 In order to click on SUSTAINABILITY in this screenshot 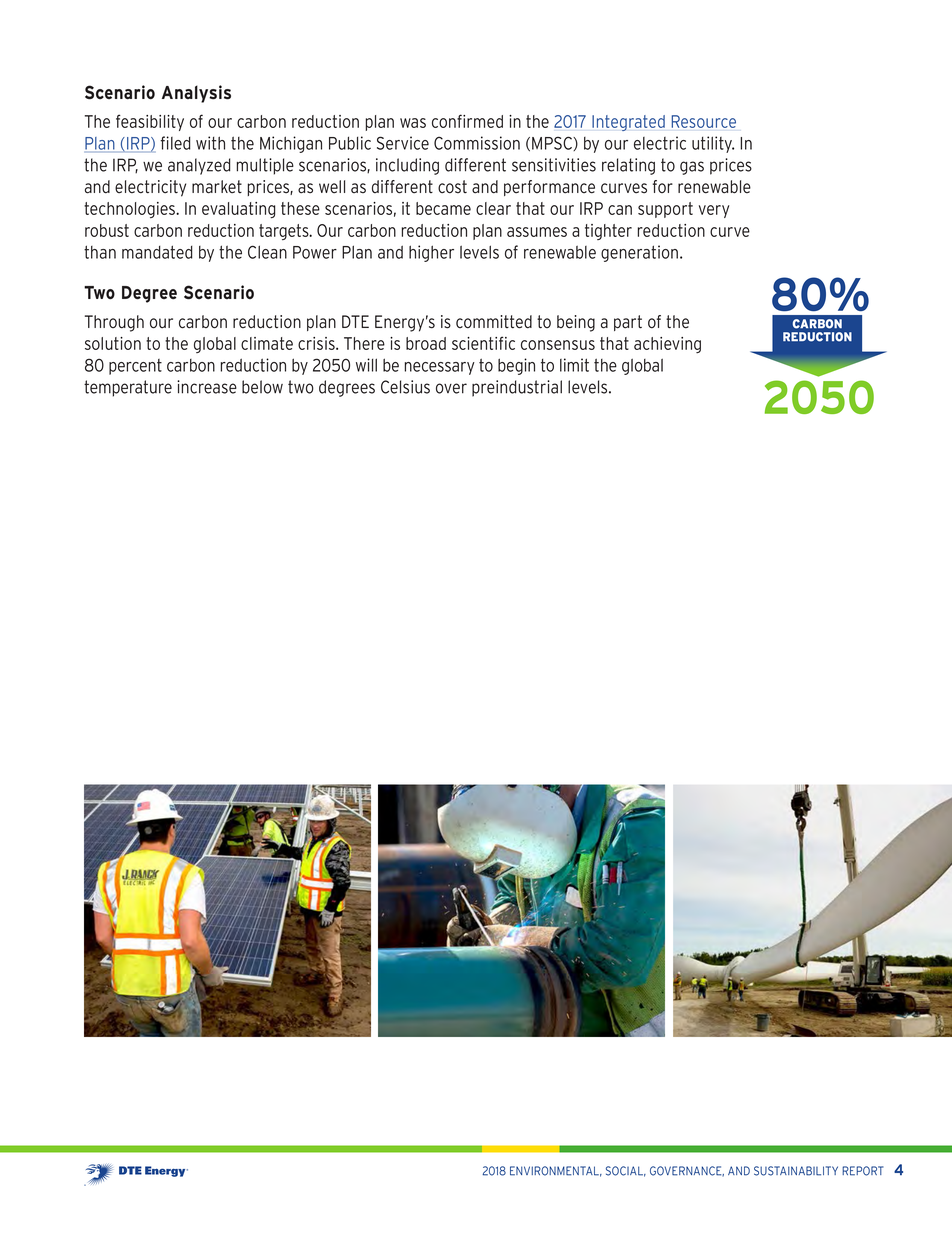, I will do `click(796, 1171)`.
